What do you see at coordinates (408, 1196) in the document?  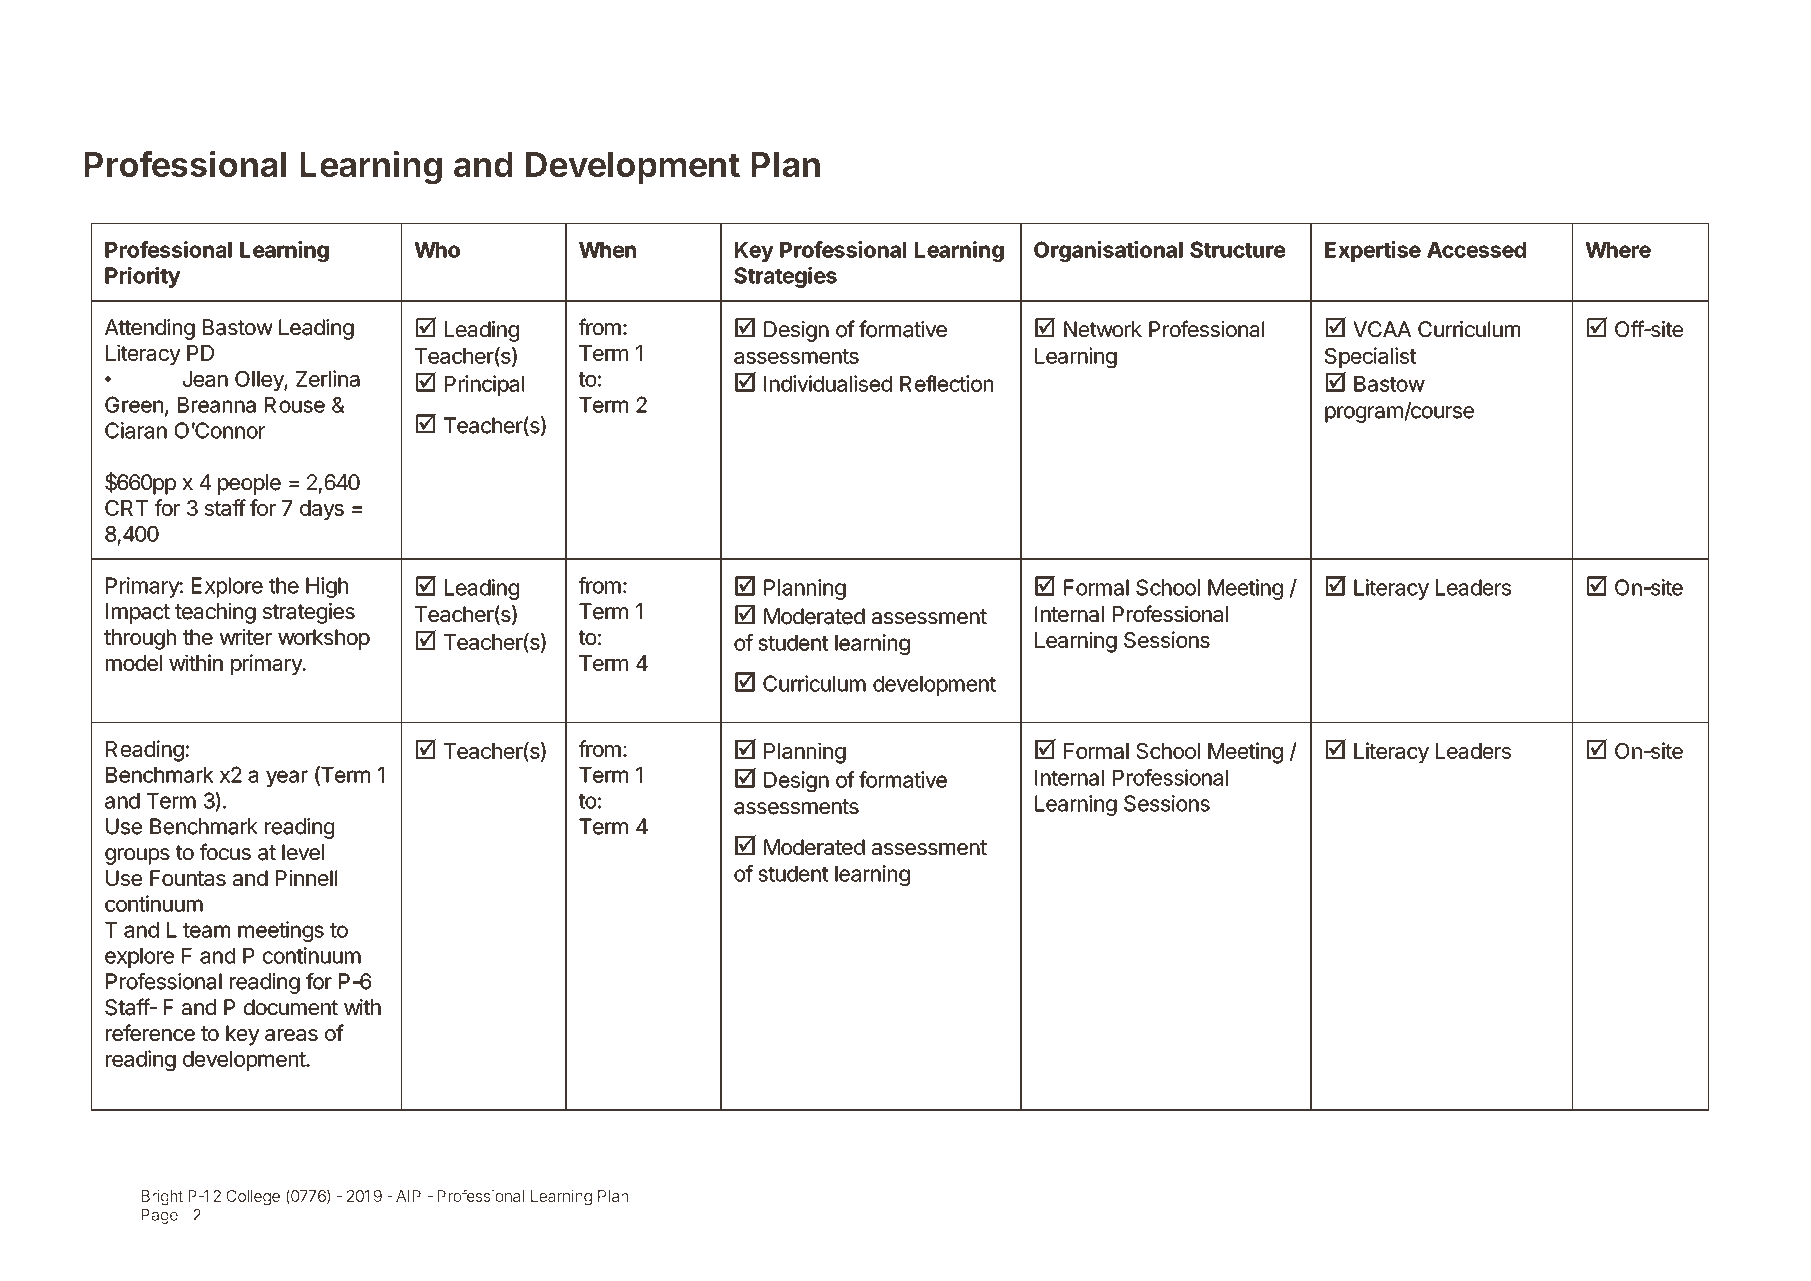 I see `AIP` at bounding box center [408, 1196].
